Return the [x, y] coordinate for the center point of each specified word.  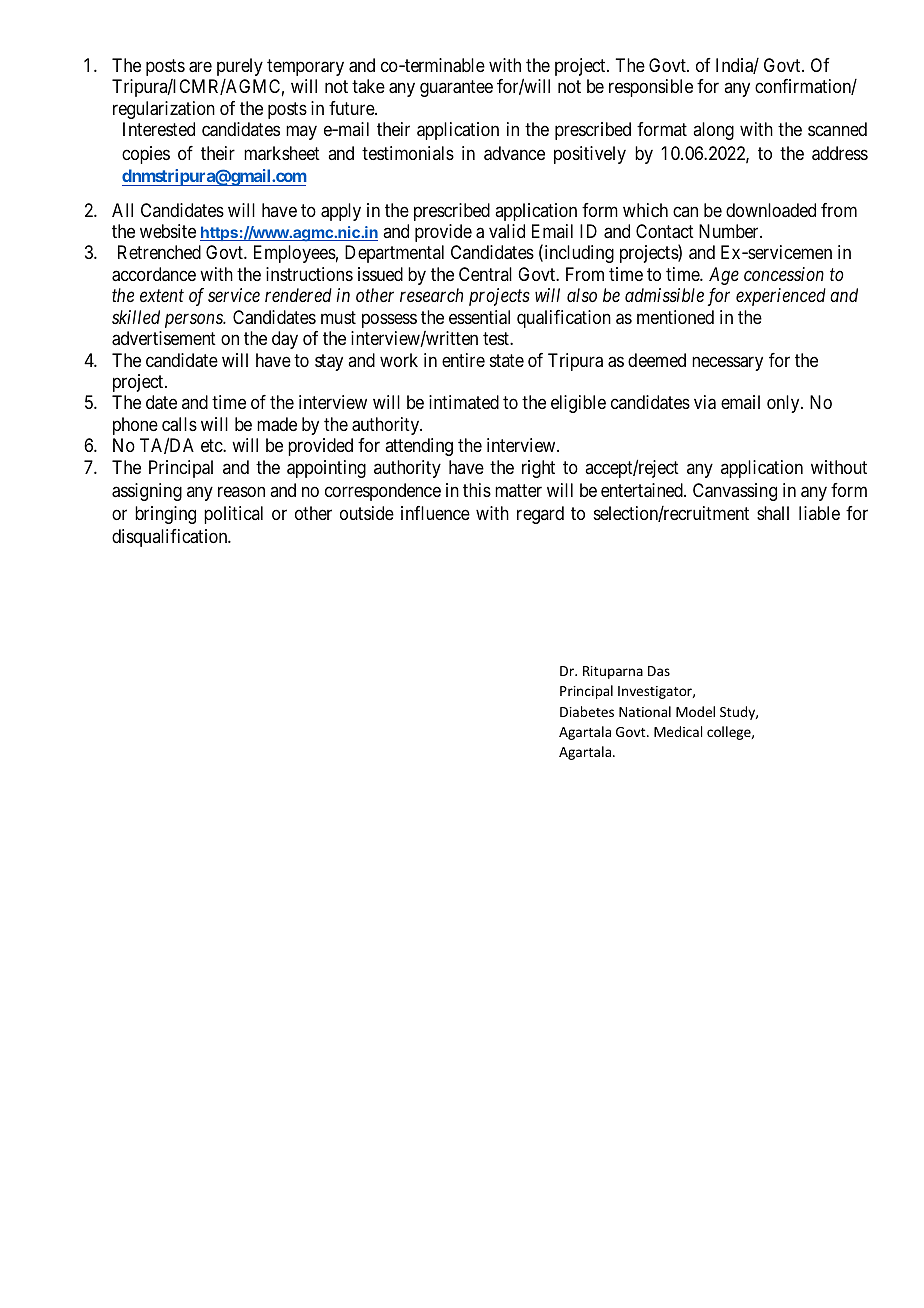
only [784, 404]
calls [179, 424]
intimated [464, 402]
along [713, 131]
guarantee [456, 89]
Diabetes [587, 711]
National [645, 711]
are [200, 67]
